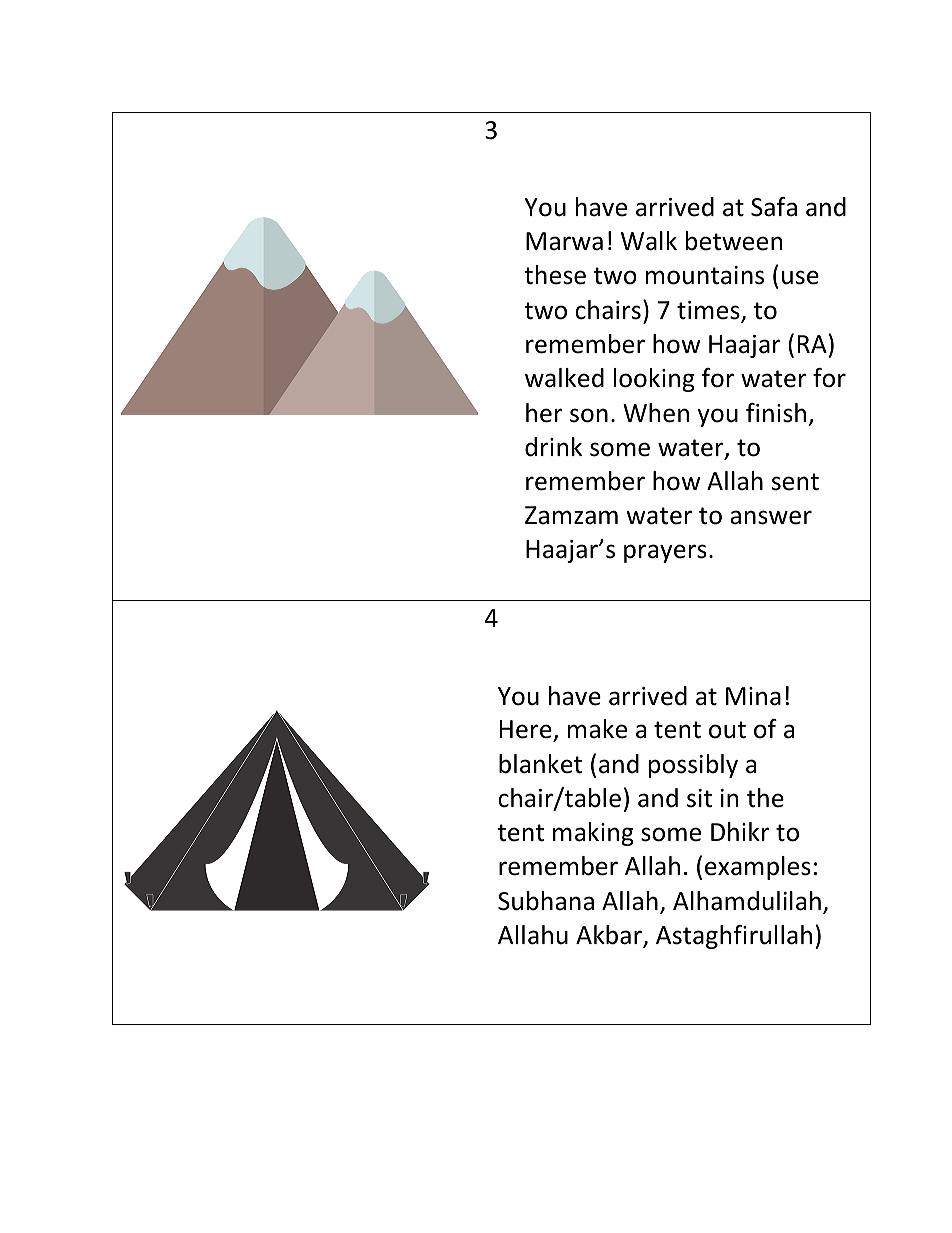 This screenshot has width=952, height=1233. What do you see at coordinates (705, 275) in the screenshot?
I see `mountains` at bounding box center [705, 275].
